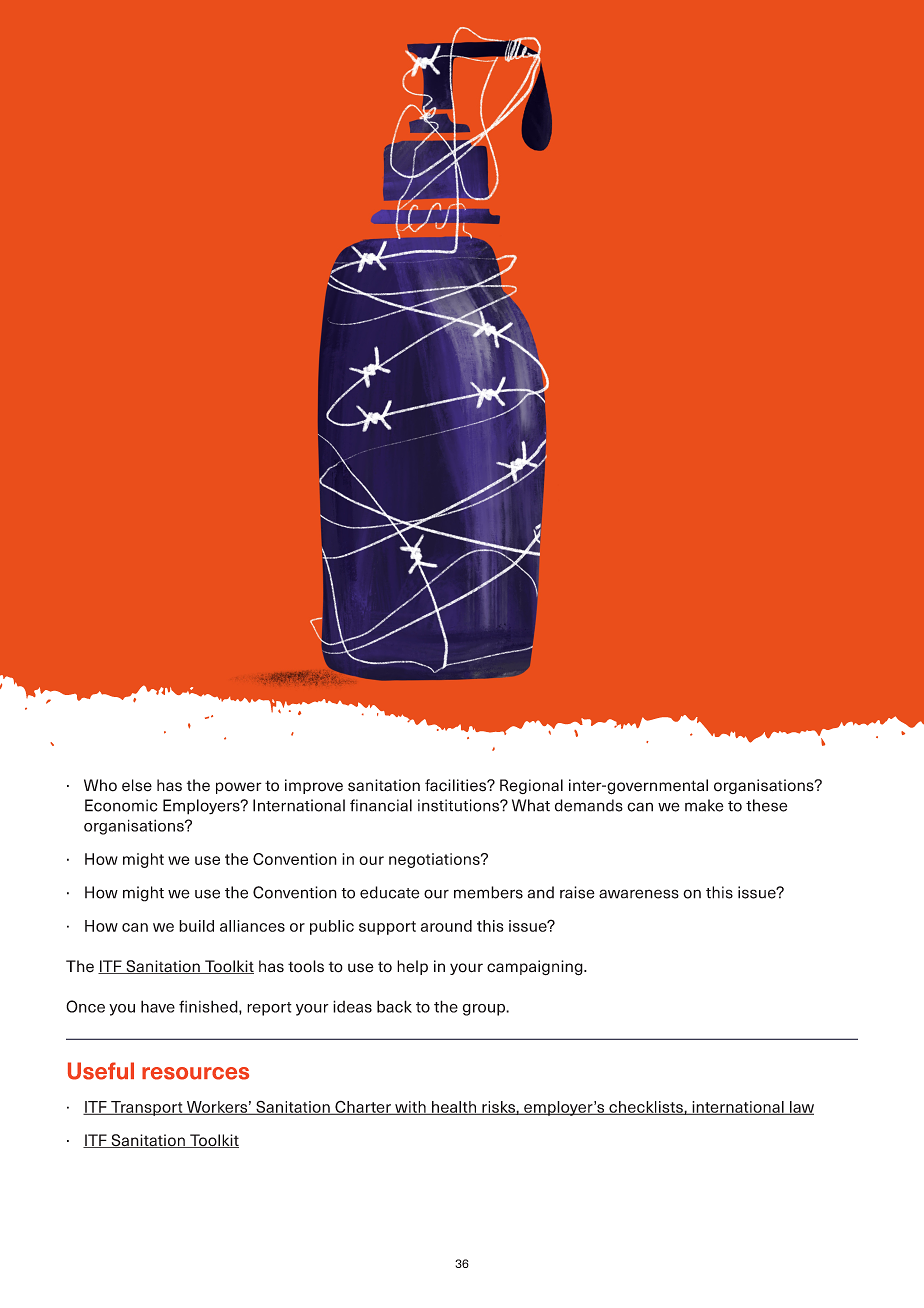 This screenshot has height=1308, width=924. I want to click on financial, so click(381, 805).
